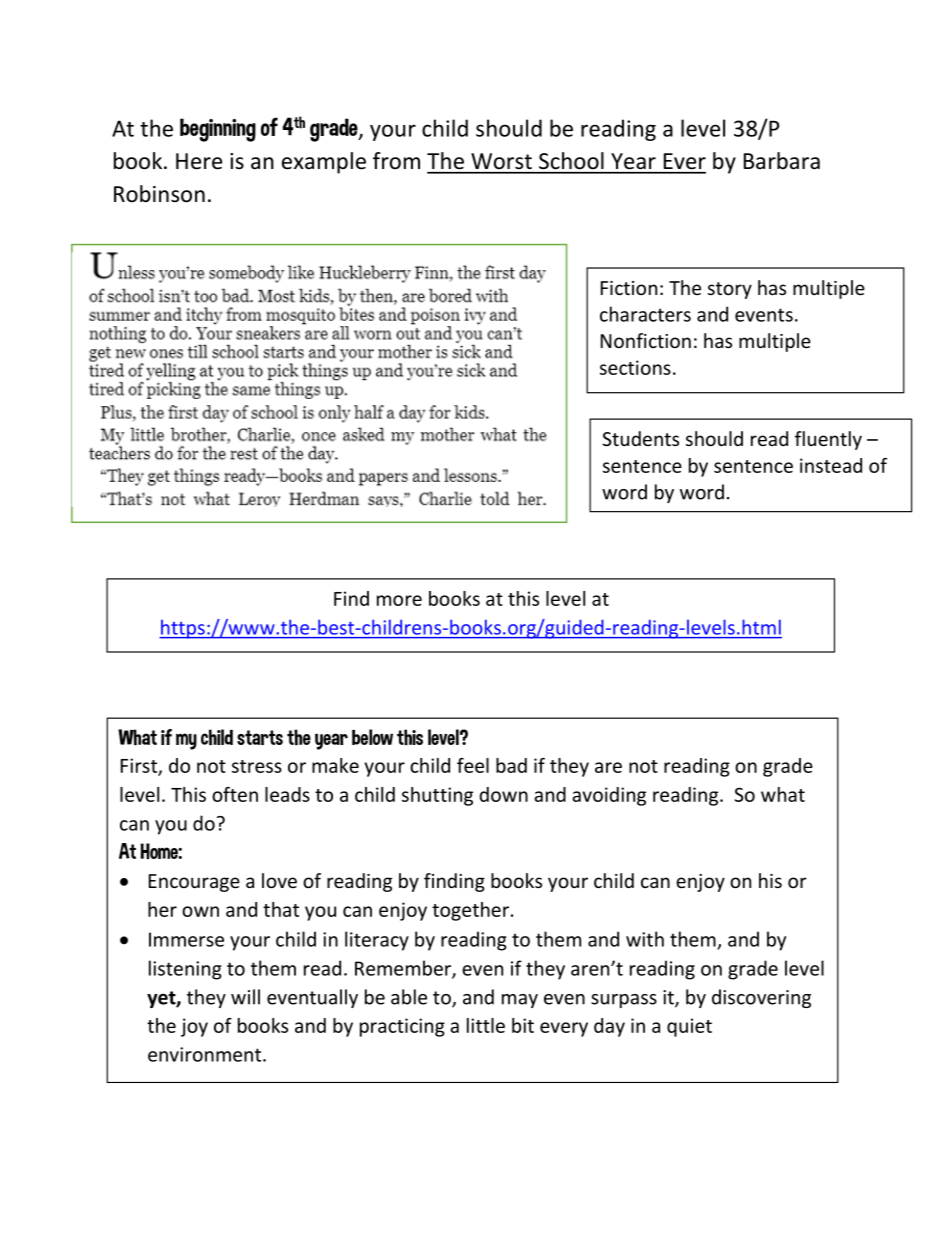 Image resolution: width=952 pixels, height=1233 pixels. What do you see at coordinates (396, 161) in the image?
I see `from` at bounding box center [396, 161].
